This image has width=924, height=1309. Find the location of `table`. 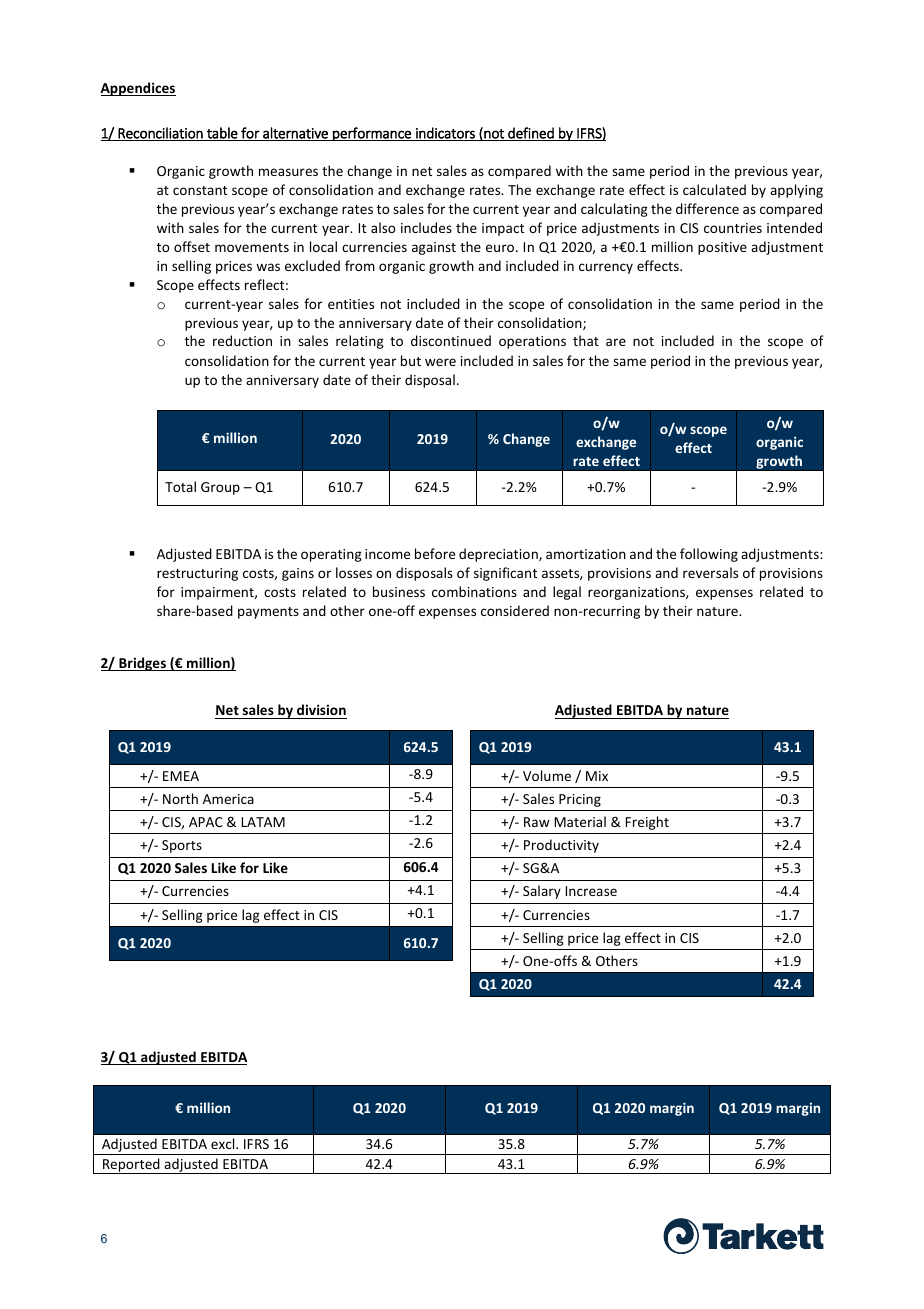

table is located at coordinates (222, 134).
